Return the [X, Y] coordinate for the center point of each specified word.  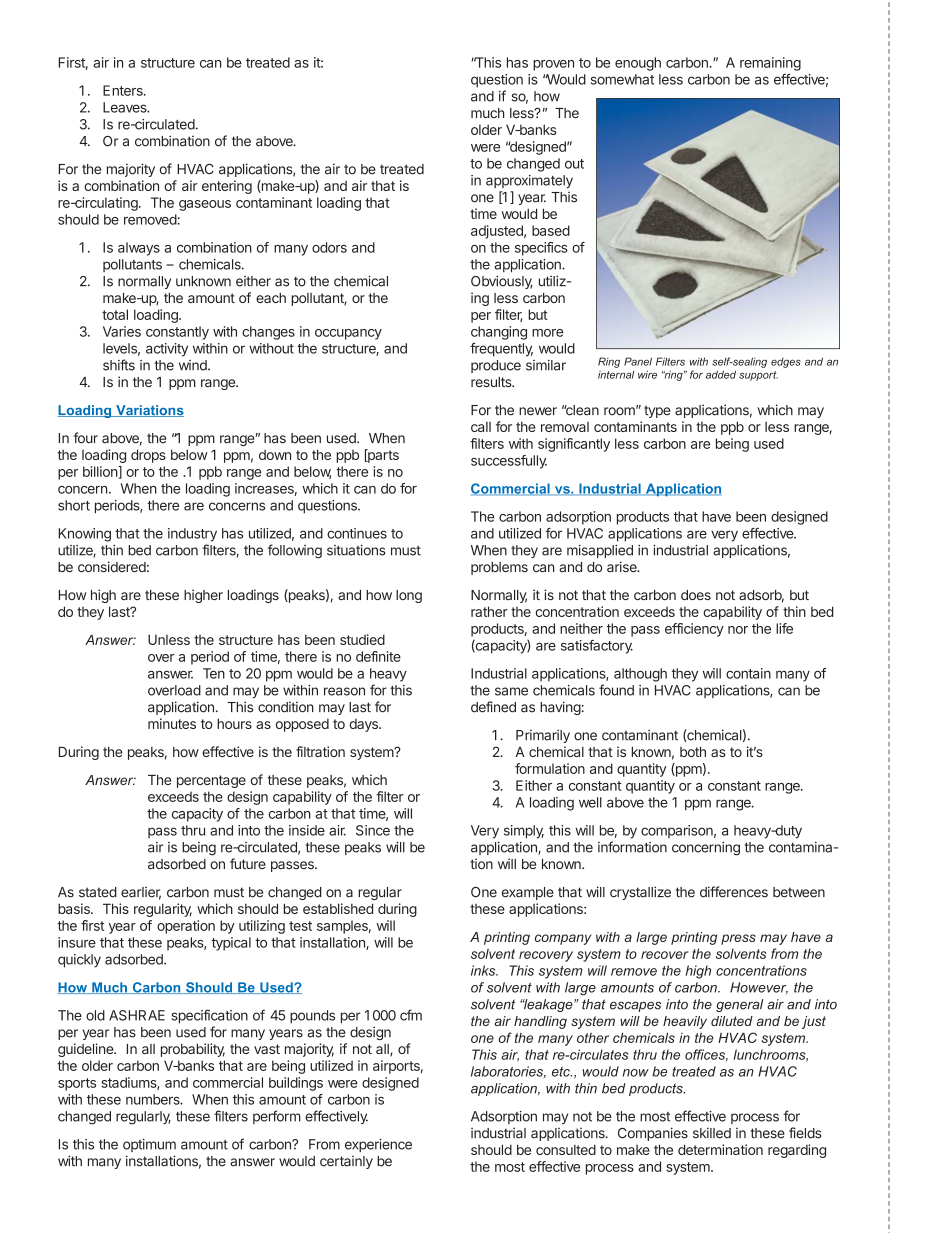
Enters [124, 90]
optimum [149, 1145]
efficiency [694, 630]
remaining [770, 64]
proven [553, 65]
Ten [214, 673]
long [409, 596]
